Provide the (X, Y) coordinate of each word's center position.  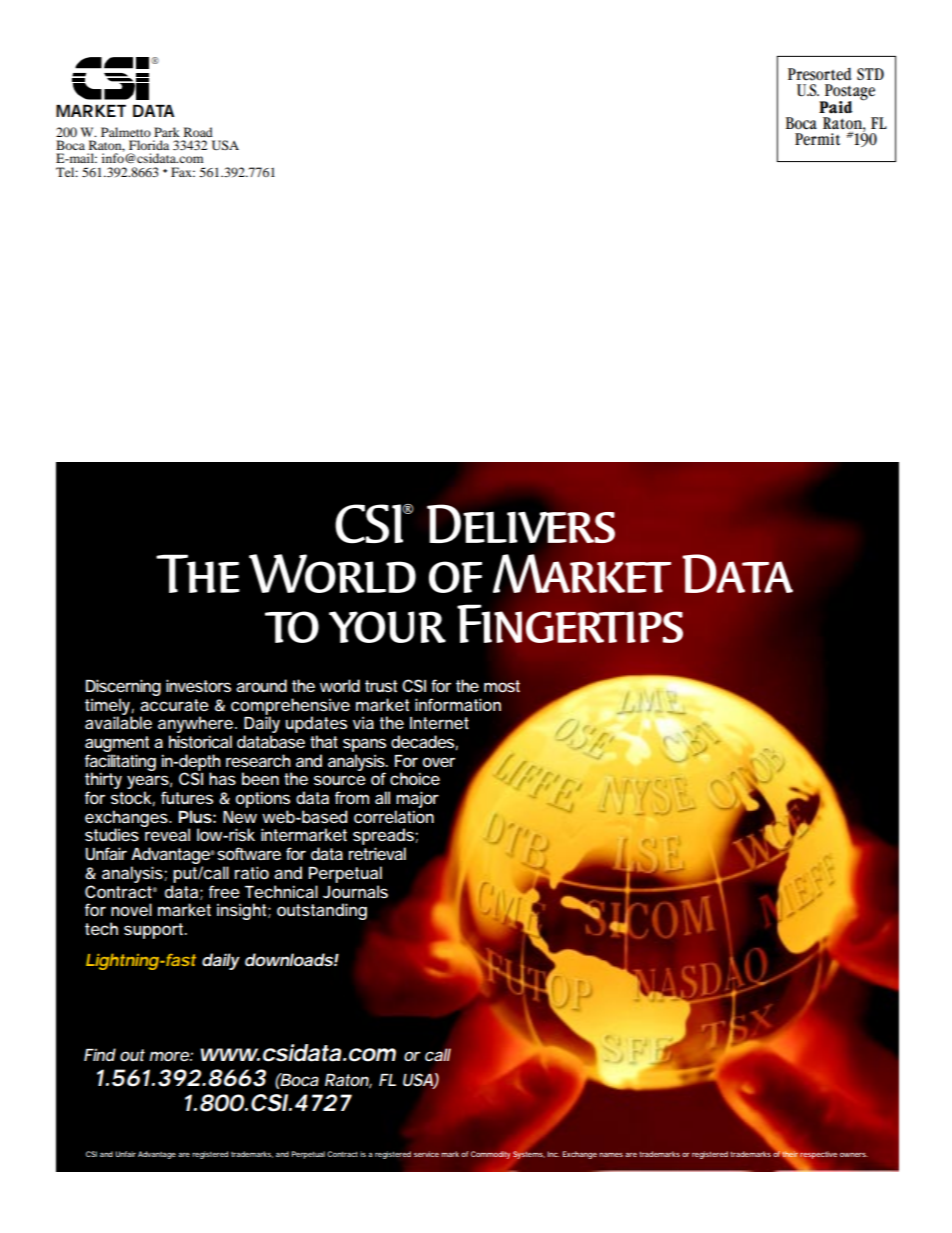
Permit (817, 139)
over (439, 762)
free (224, 891)
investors (198, 685)
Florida (149, 145)
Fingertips (570, 624)
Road (198, 132)
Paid (836, 107)
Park (167, 132)
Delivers (521, 523)
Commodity (491, 1155)
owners (854, 1155)
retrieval (377, 853)
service (426, 1154)
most (502, 686)
